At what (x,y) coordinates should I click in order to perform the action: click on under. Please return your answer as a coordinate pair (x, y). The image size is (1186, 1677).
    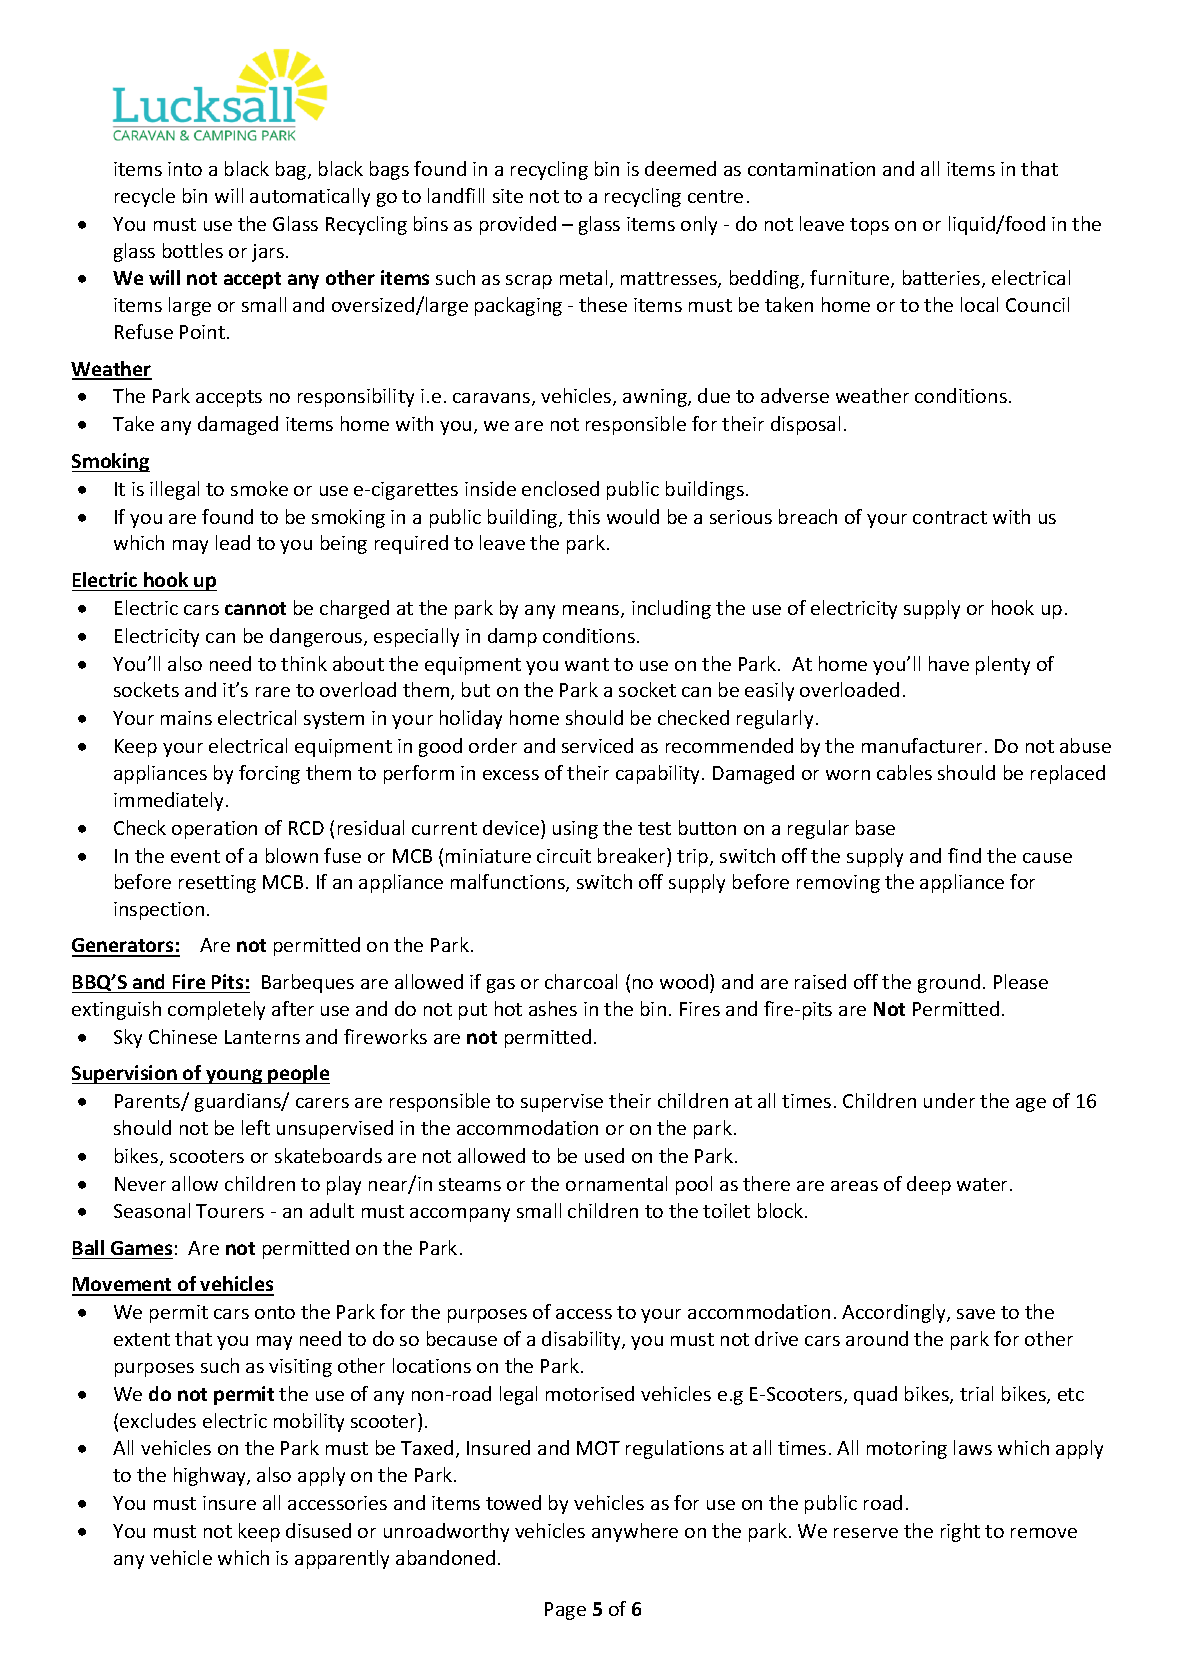
    Looking at the image, I should click on (949, 1100).
